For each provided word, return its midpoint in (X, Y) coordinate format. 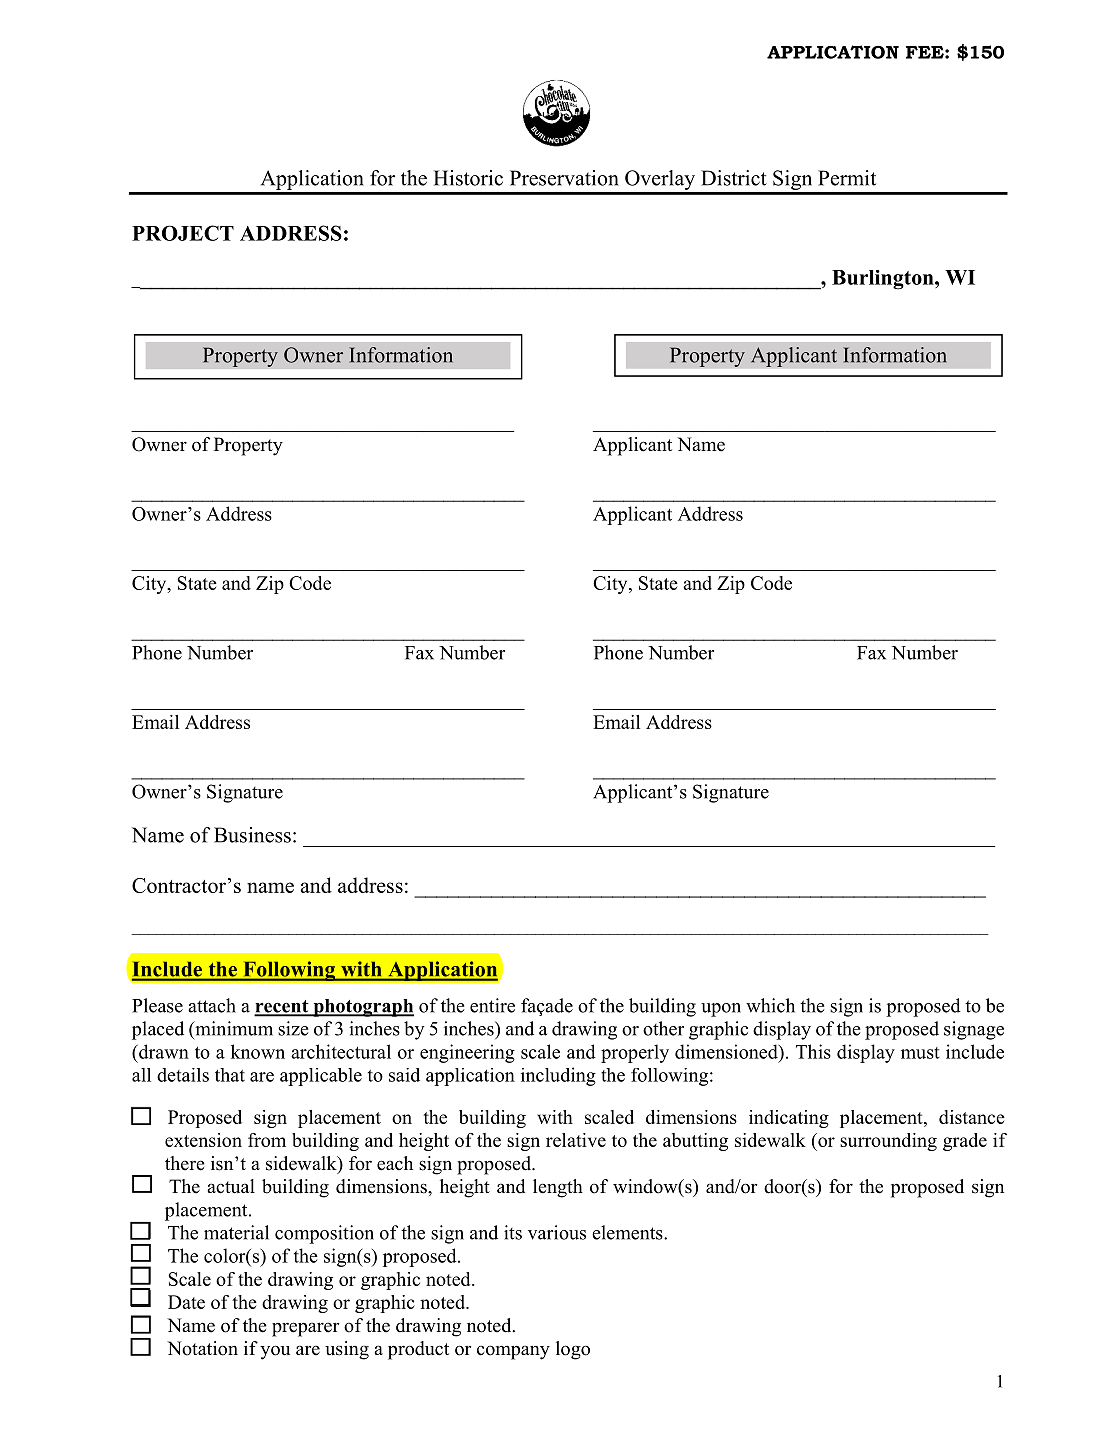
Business (252, 835)
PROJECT (183, 233)
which (770, 1005)
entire (492, 1005)
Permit (847, 178)
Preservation (564, 178)
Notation (202, 1348)
